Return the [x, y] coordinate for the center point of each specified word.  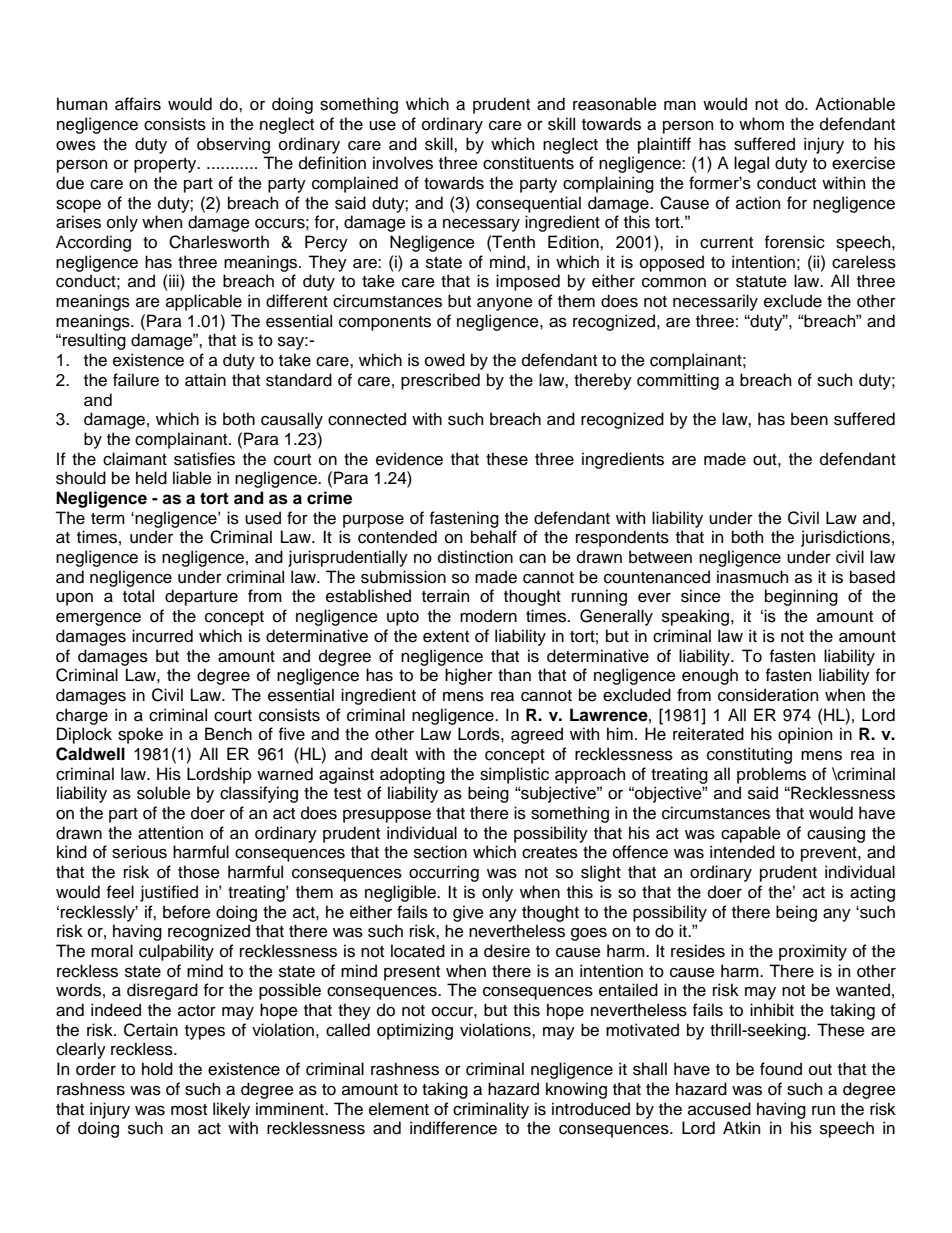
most [189, 1110]
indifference [453, 1128]
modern [488, 616]
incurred [162, 636]
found [781, 1069]
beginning [801, 597]
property [166, 165]
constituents [528, 163]
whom [761, 124]
